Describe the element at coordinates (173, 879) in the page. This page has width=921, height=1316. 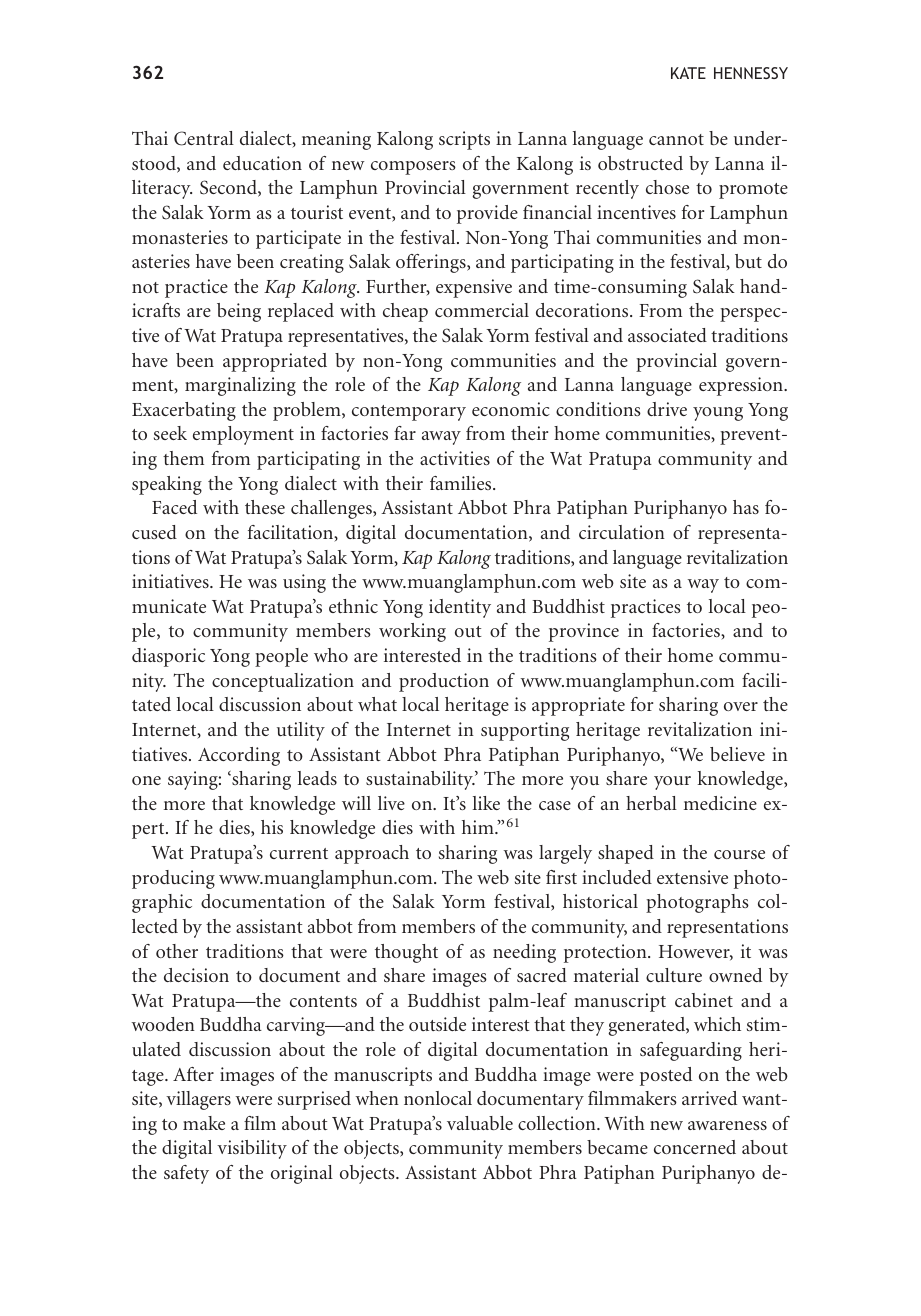
I see `producing` at that location.
